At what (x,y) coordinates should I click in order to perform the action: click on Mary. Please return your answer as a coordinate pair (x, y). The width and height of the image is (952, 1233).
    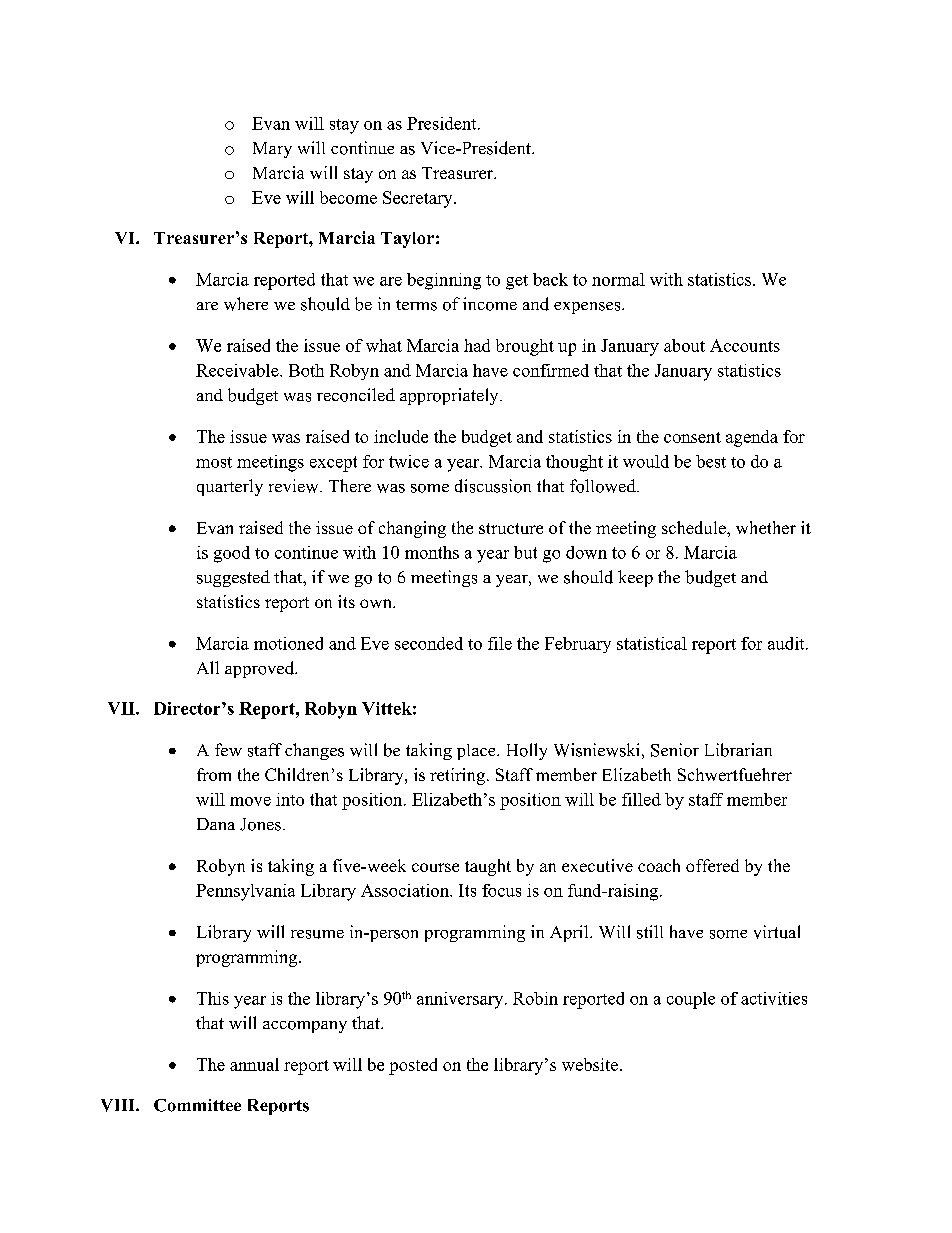
    Looking at the image, I should click on (272, 150).
